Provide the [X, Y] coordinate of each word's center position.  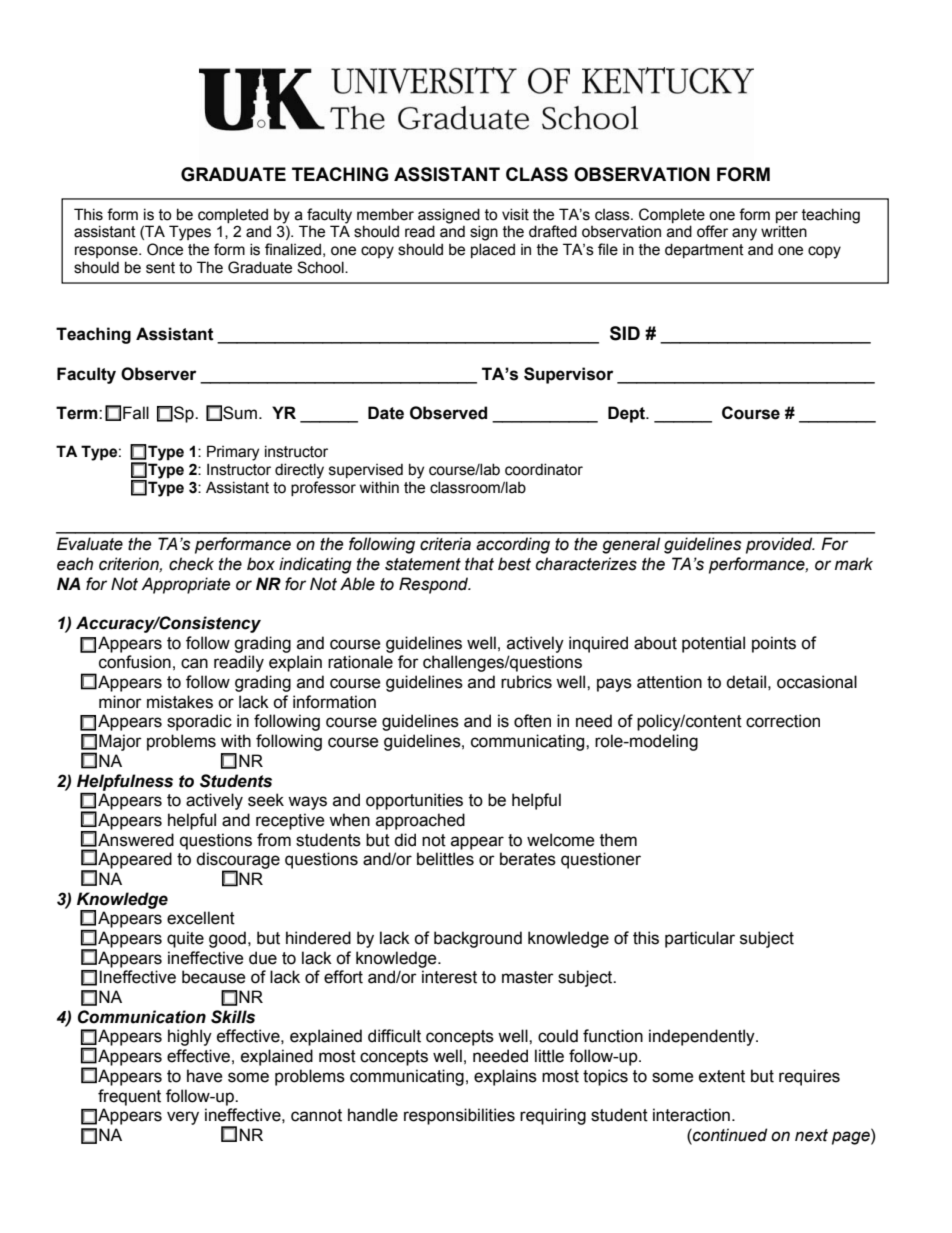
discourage [238, 861]
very [183, 1118]
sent [160, 268]
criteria [445, 544]
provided [780, 545]
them [618, 840]
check [191, 564]
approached [420, 821]
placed [493, 250]
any [744, 234]
